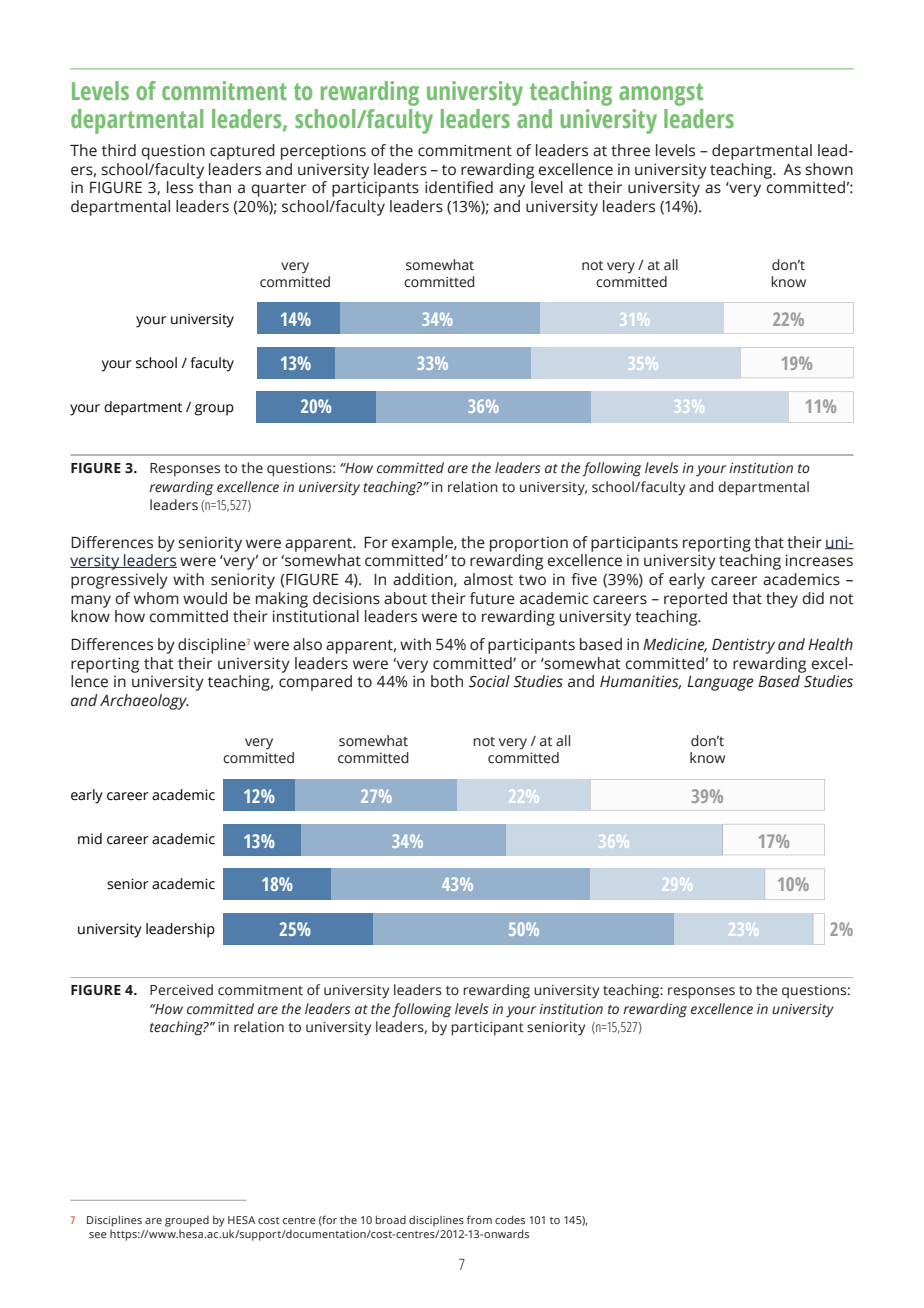 The height and width of the image is (1308, 924). Describe the element at coordinates (278, 190) in the image. I see `quarter` at that location.
